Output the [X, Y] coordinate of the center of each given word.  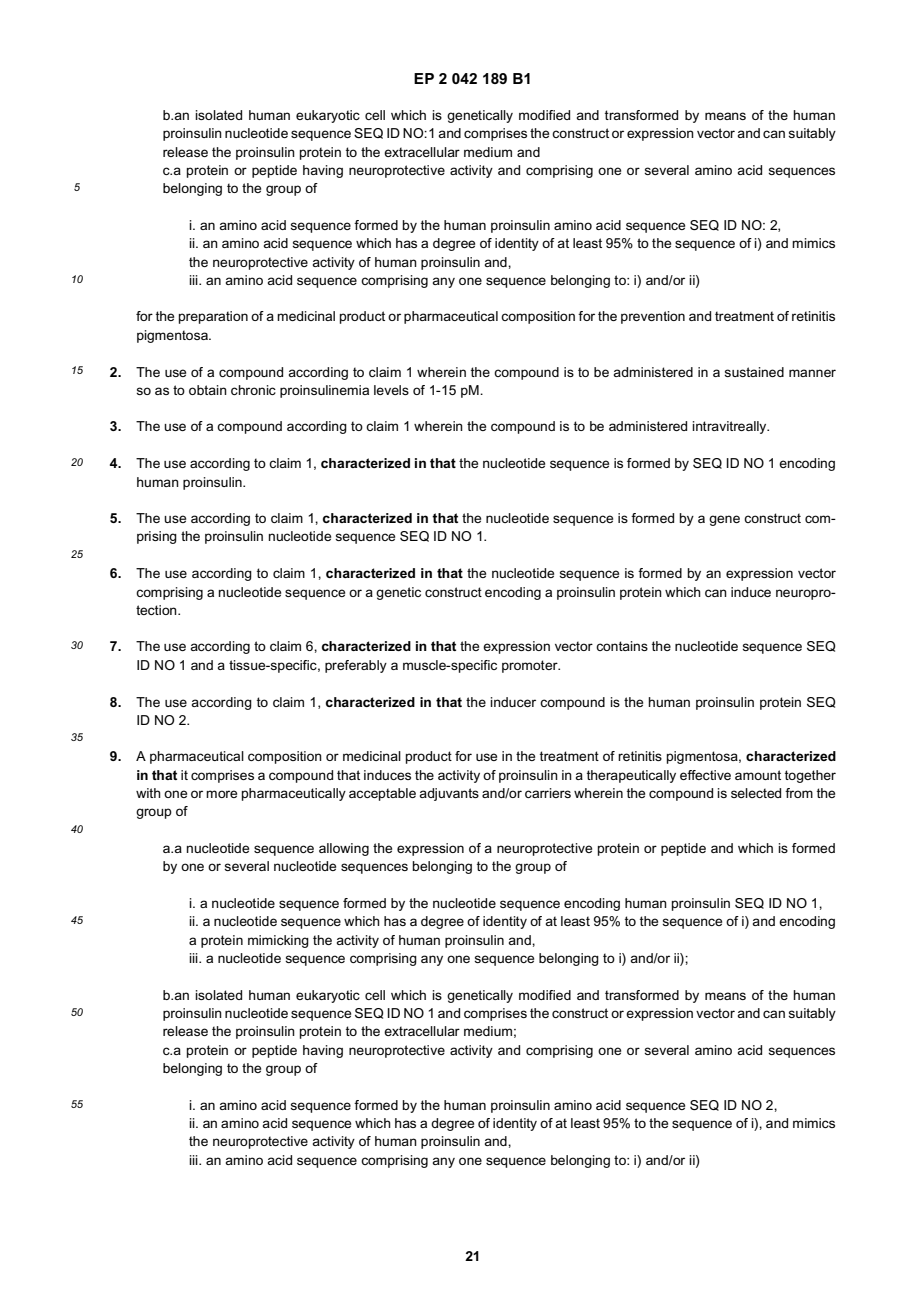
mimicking [278, 941]
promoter [531, 666]
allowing [344, 849]
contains [622, 646]
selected [756, 793]
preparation [213, 317]
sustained [754, 372]
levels [391, 390]
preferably [356, 666]
